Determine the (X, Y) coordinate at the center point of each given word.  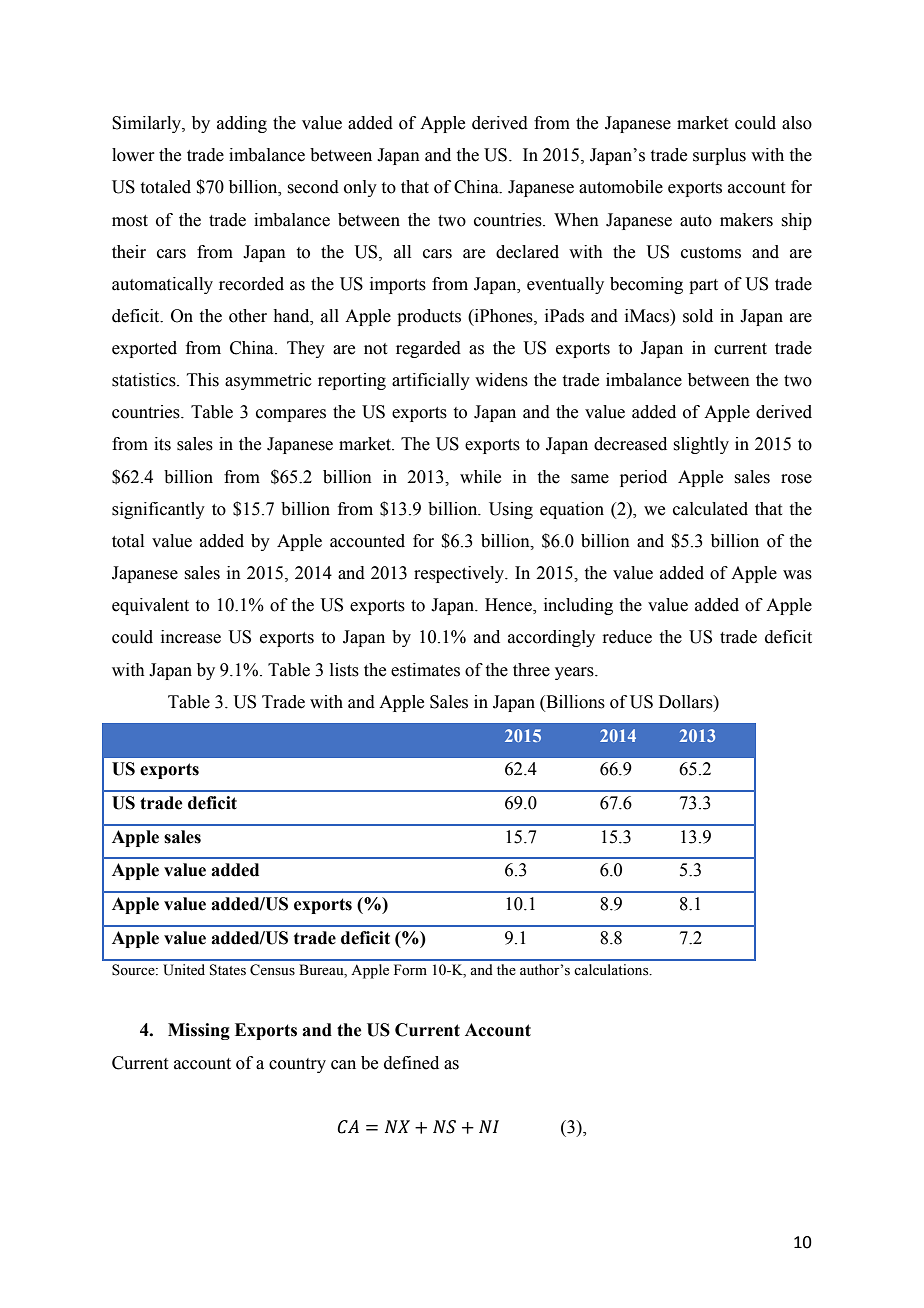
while (480, 477)
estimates (425, 670)
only (360, 188)
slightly (701, 445)
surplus (719, 156)
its (162, 444)
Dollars (687, 702)
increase (191, 637)
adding (242, 124)
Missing (199, 1031)
